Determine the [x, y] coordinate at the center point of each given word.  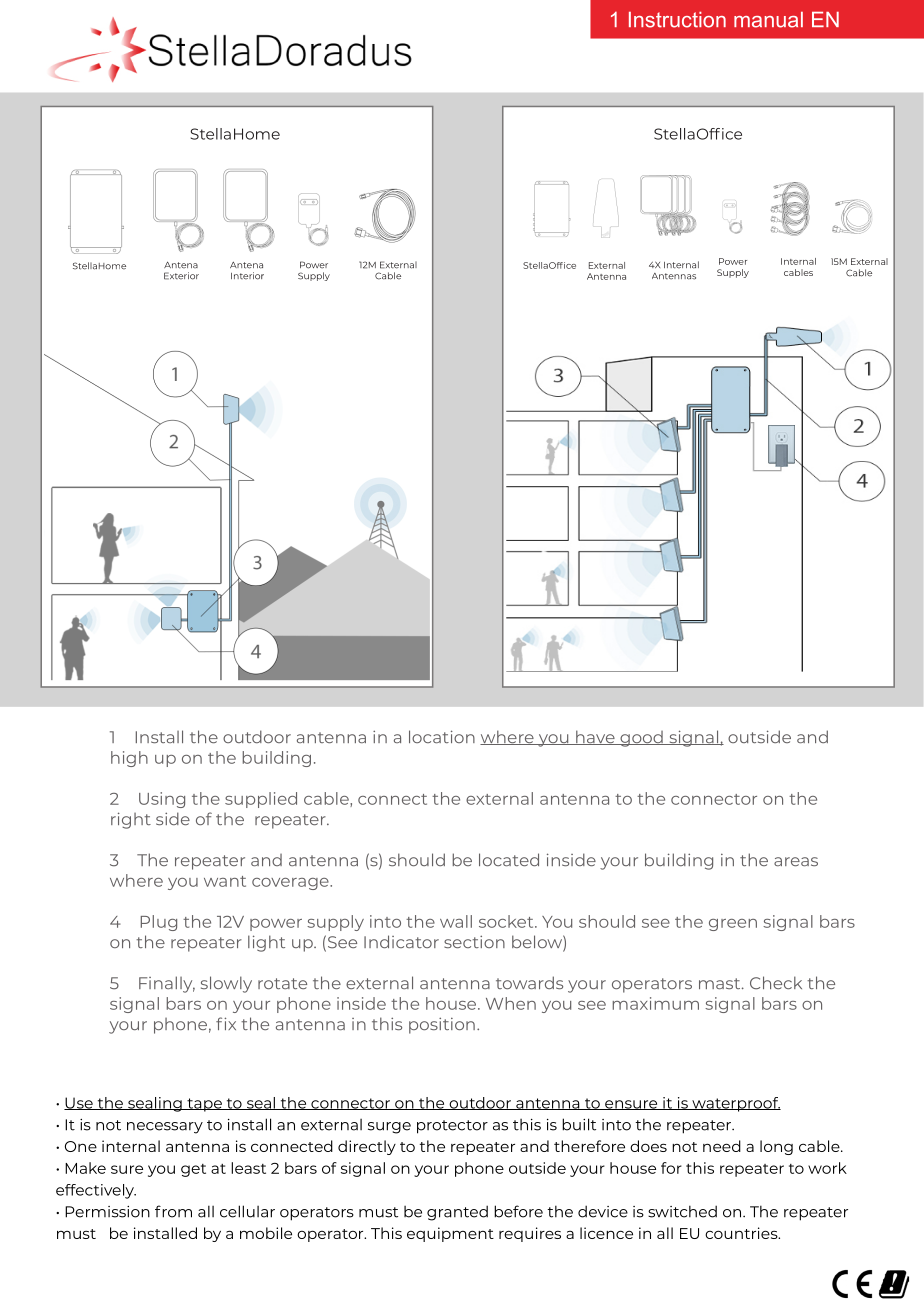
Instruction [677, 20]
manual [768, 20]
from [173, 1211]
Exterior [181, 276]
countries [742, 1233]
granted [457, 1213]
